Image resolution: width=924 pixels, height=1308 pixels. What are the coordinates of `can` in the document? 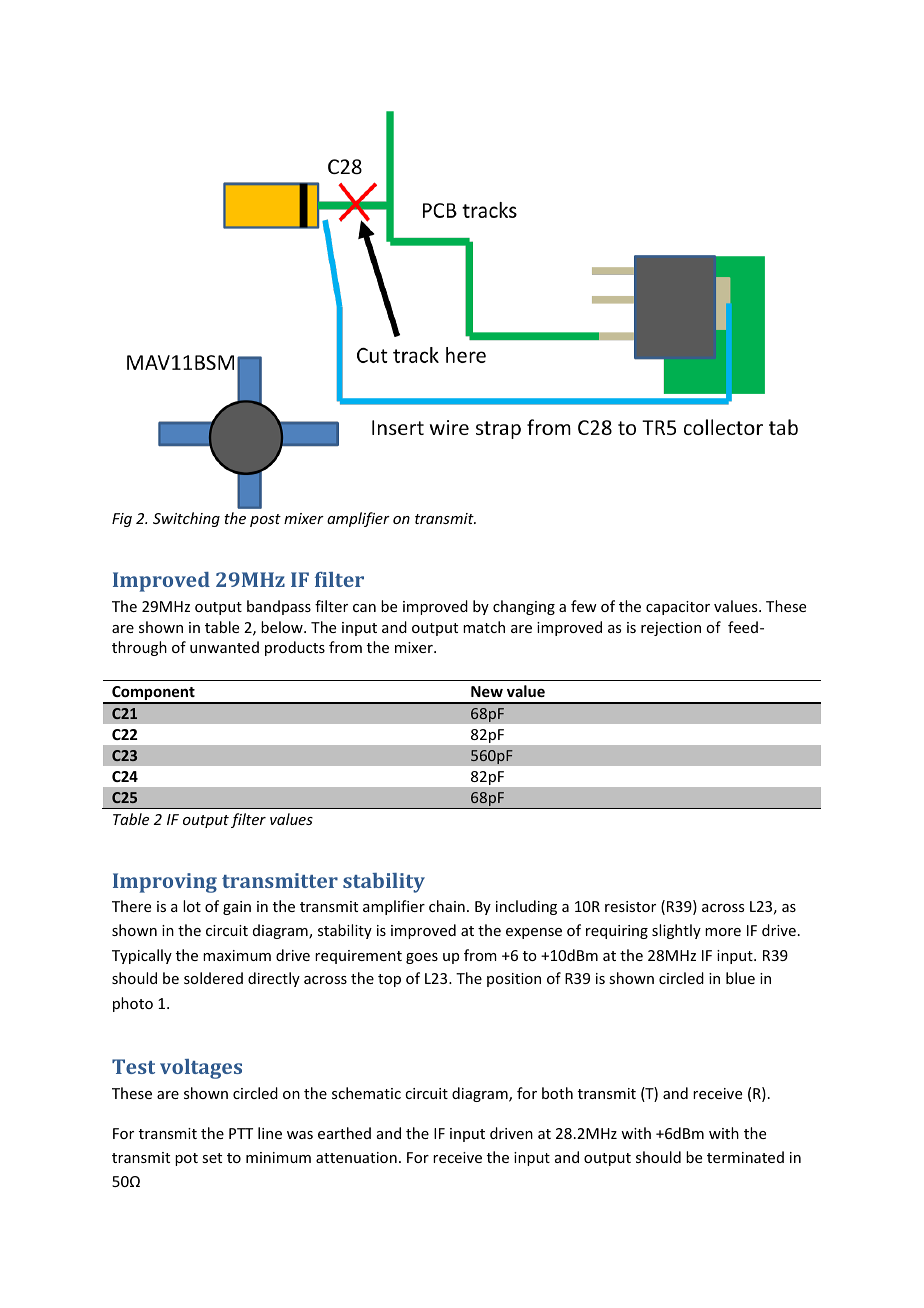 It's located at (364, 608).
